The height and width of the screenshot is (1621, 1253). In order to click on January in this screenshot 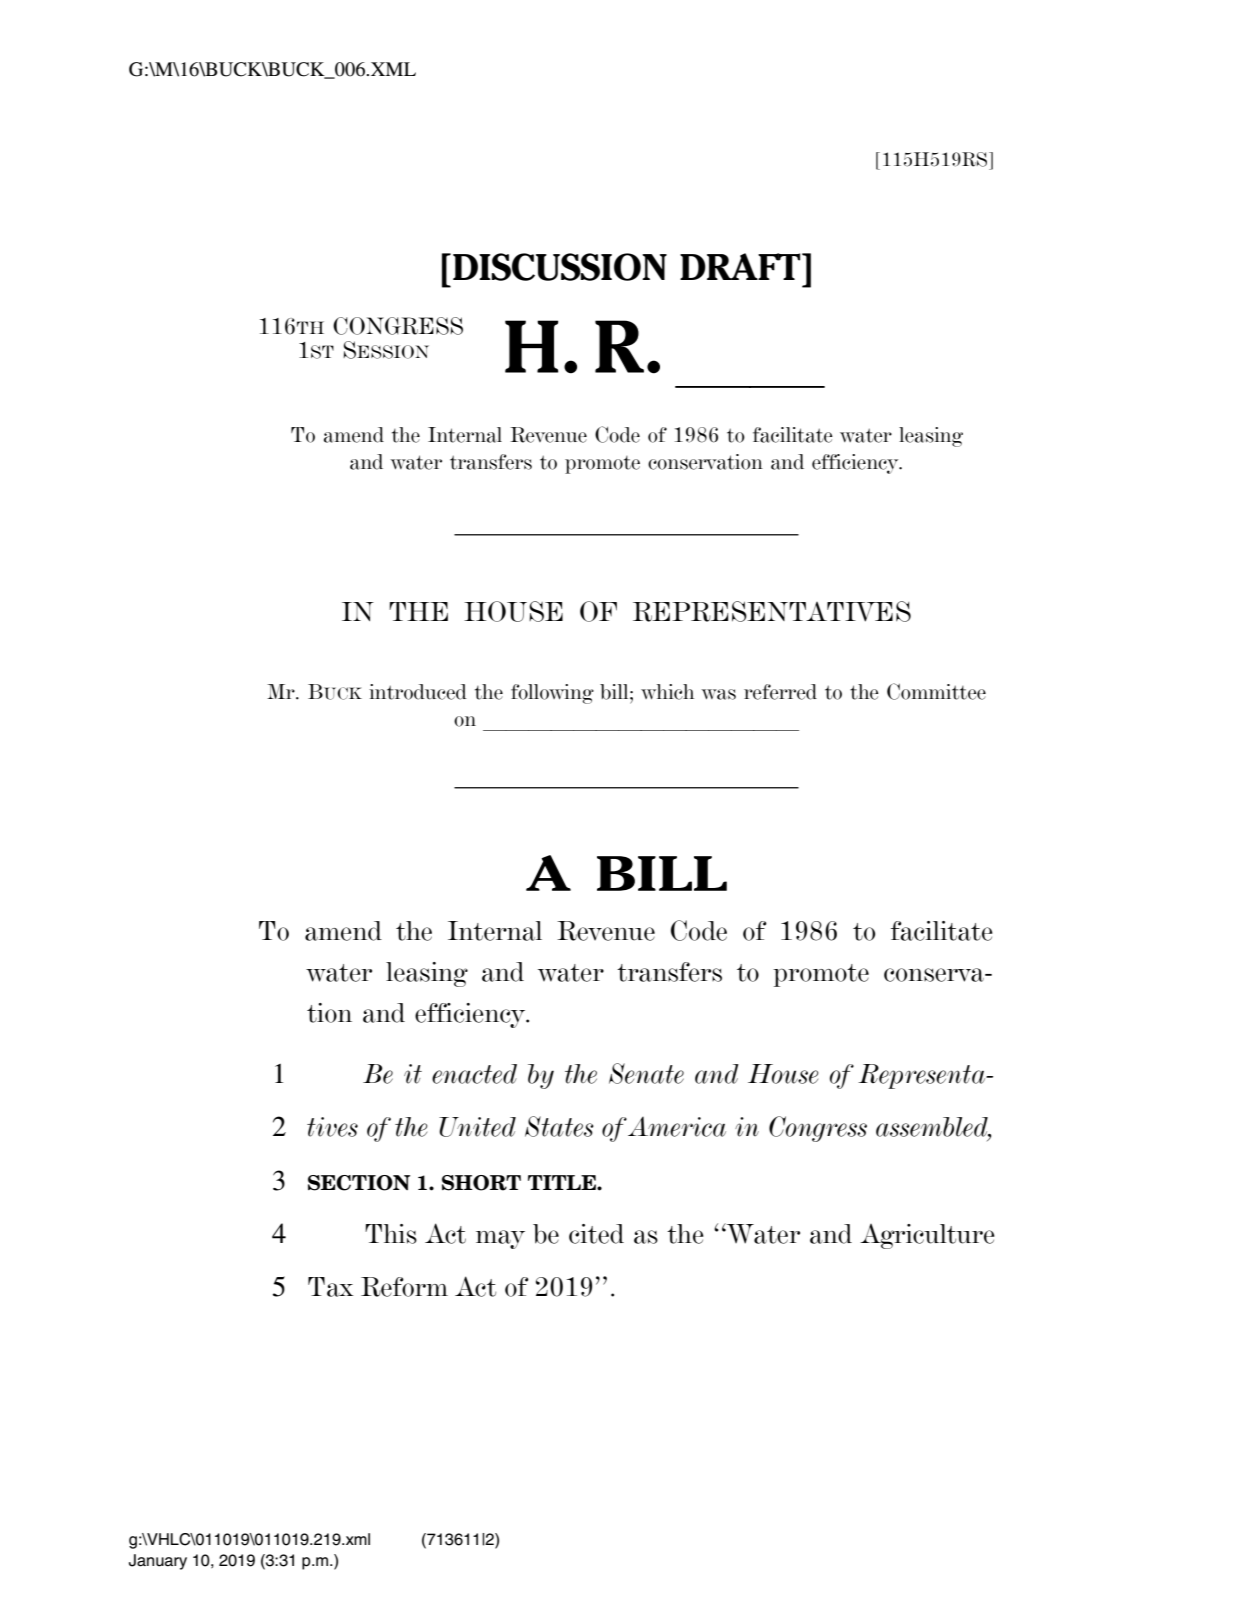, I will do `click(158, 1562)`.
